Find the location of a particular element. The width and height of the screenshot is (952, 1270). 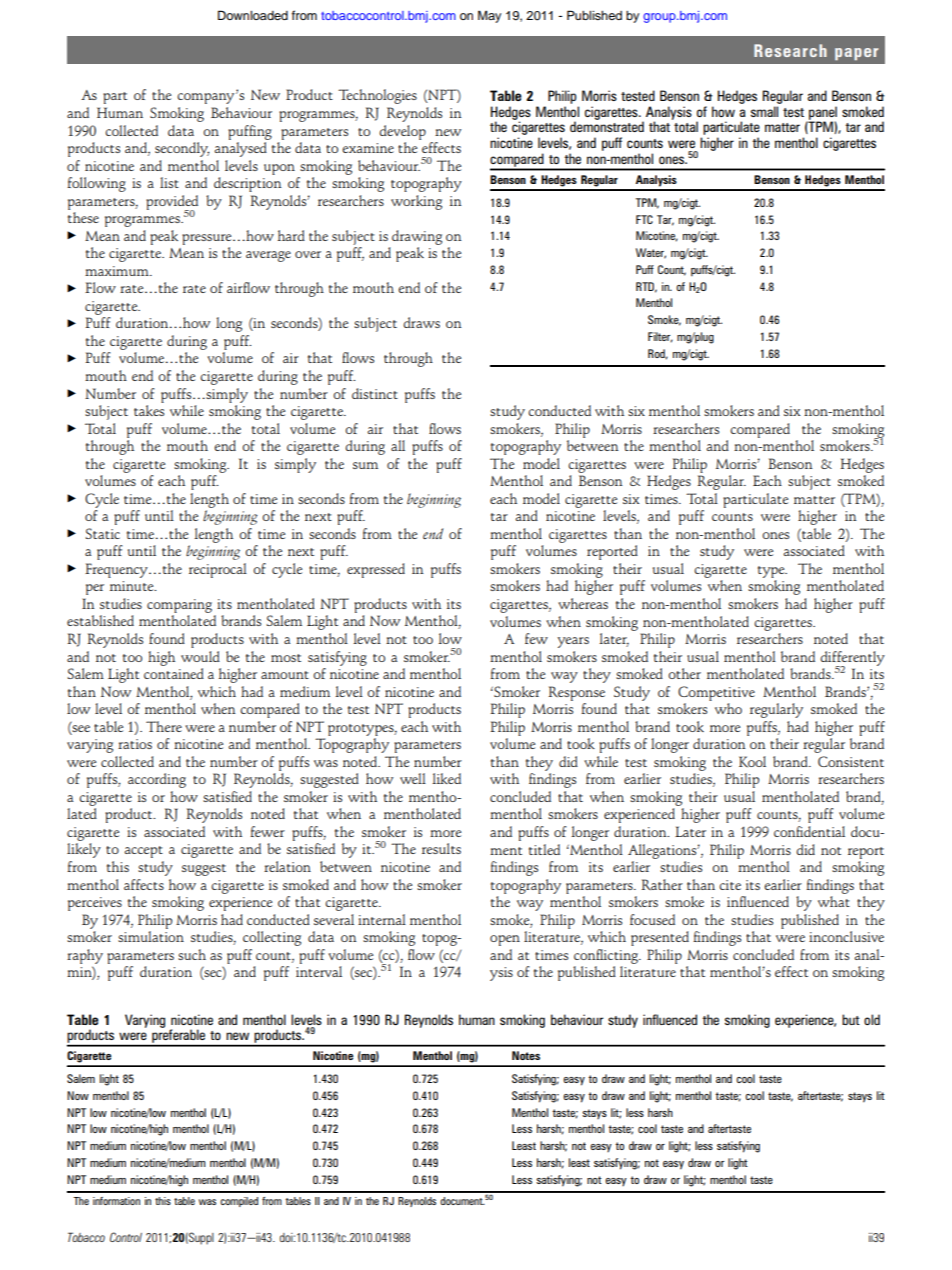

small is located at coordinates (764, 111).
